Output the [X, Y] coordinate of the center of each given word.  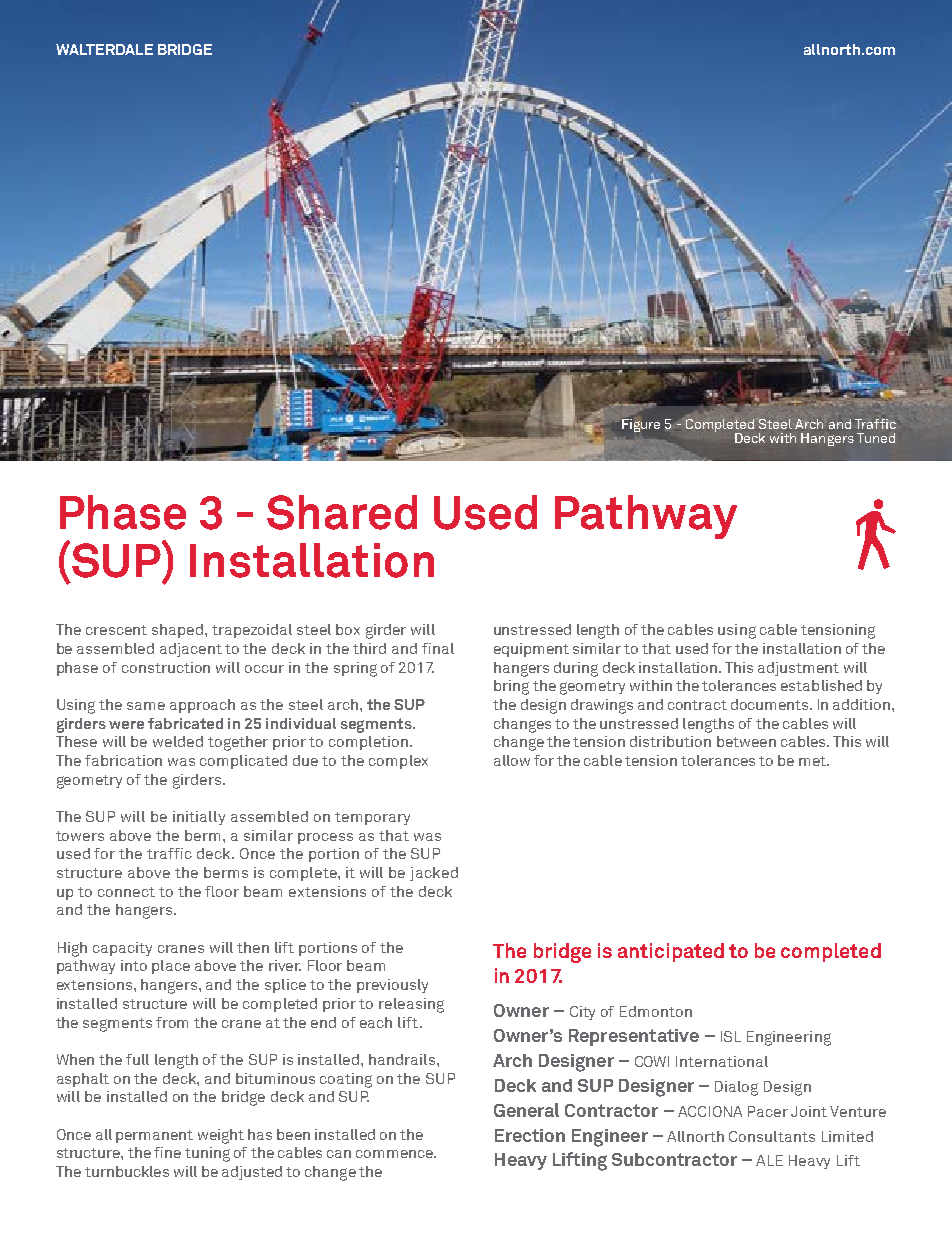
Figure [641, 425]
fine [167, 1152]
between [746, 741]
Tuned [876, 438]
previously [392, 986]
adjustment [798, 669]
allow [512, 760]
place [171, 967]
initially [199, 818]
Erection [530, 1135]
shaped [179, 631]
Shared [342, 512]
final [438, 648]
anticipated [671, 952]
